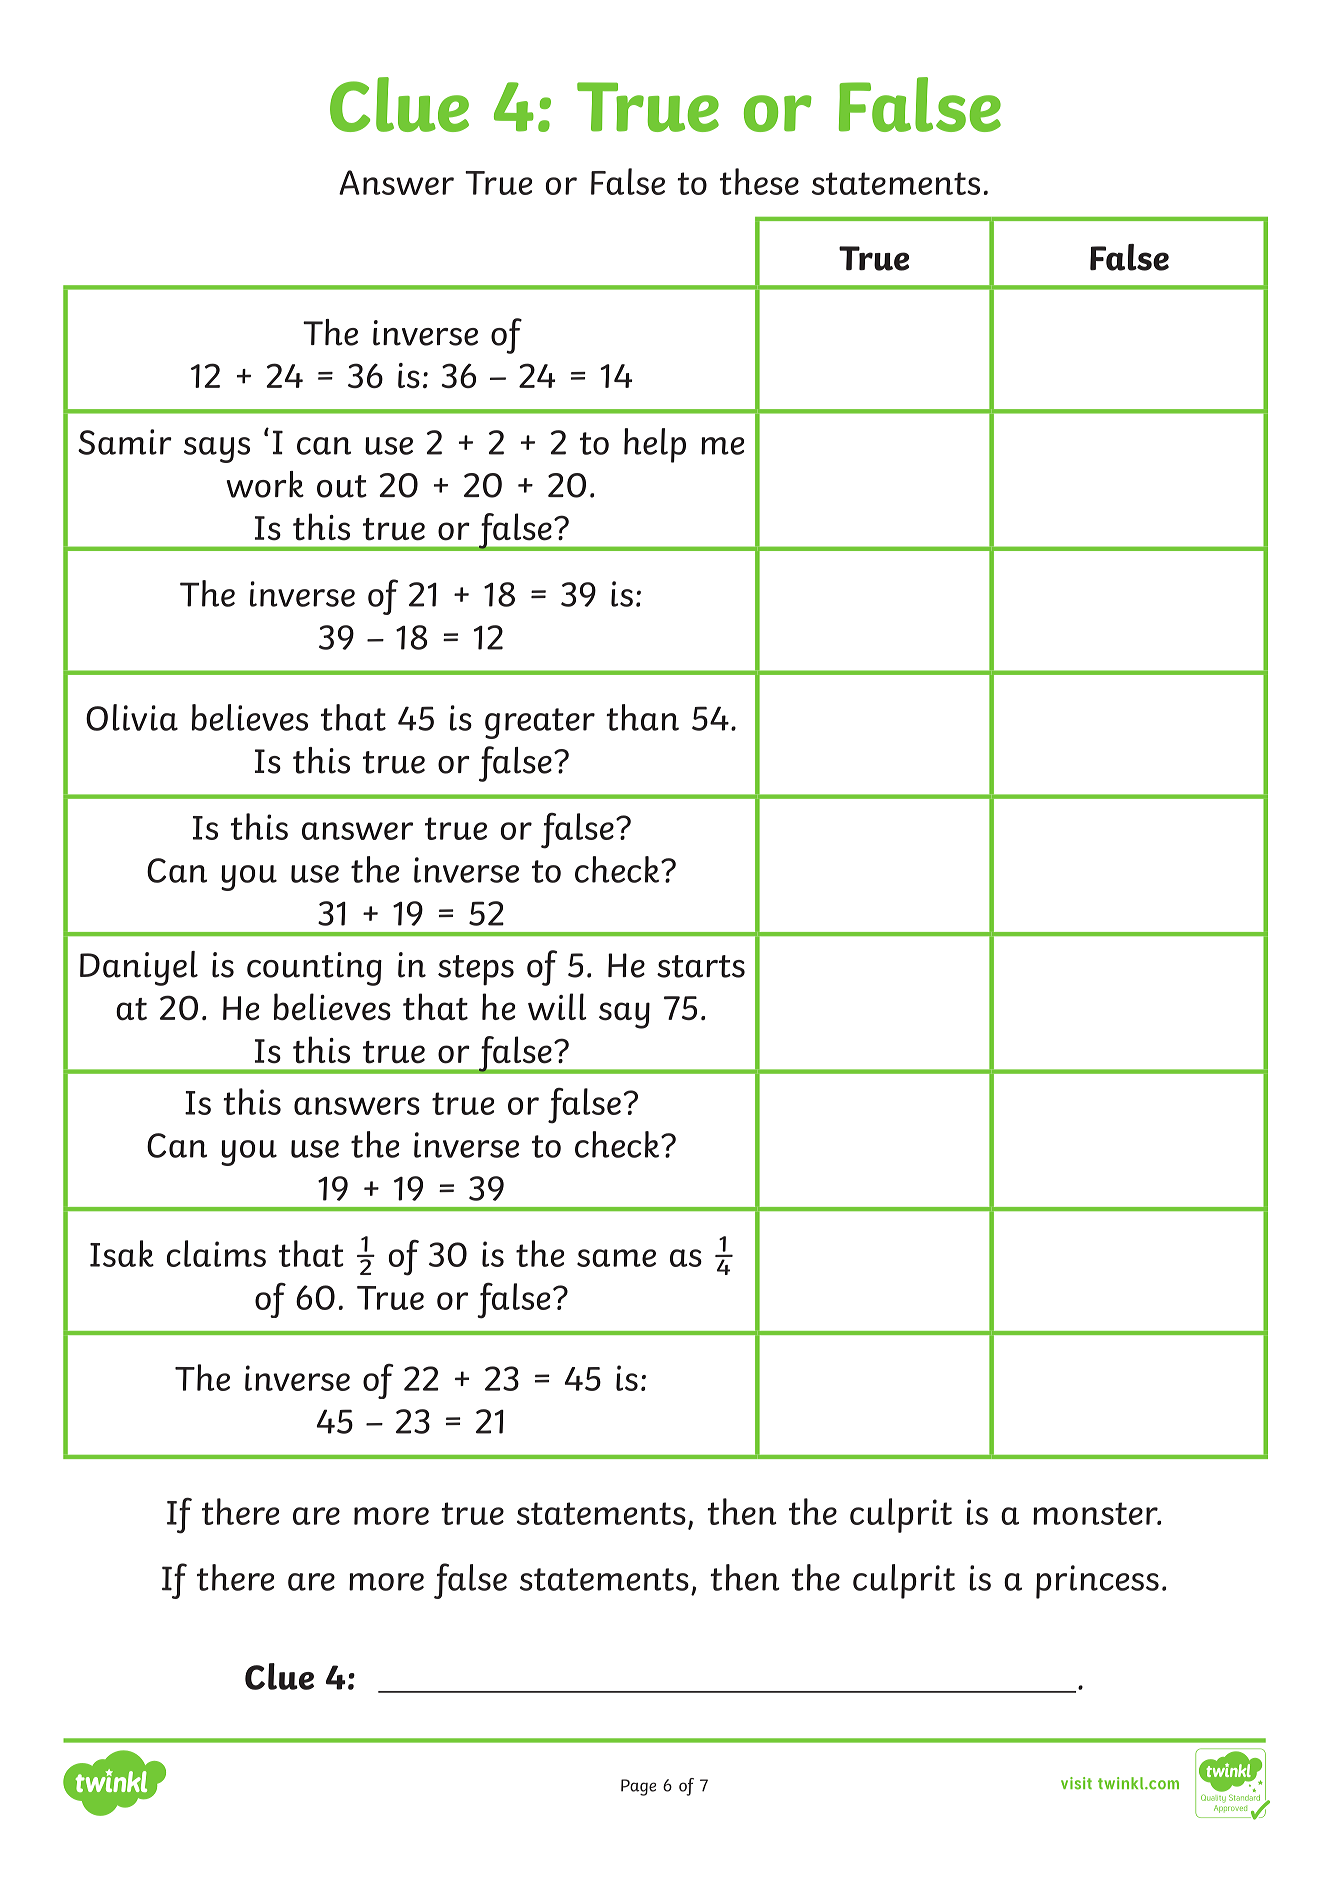 The image size is (1329, 1879). I want to click on help, so click(655, 445).
